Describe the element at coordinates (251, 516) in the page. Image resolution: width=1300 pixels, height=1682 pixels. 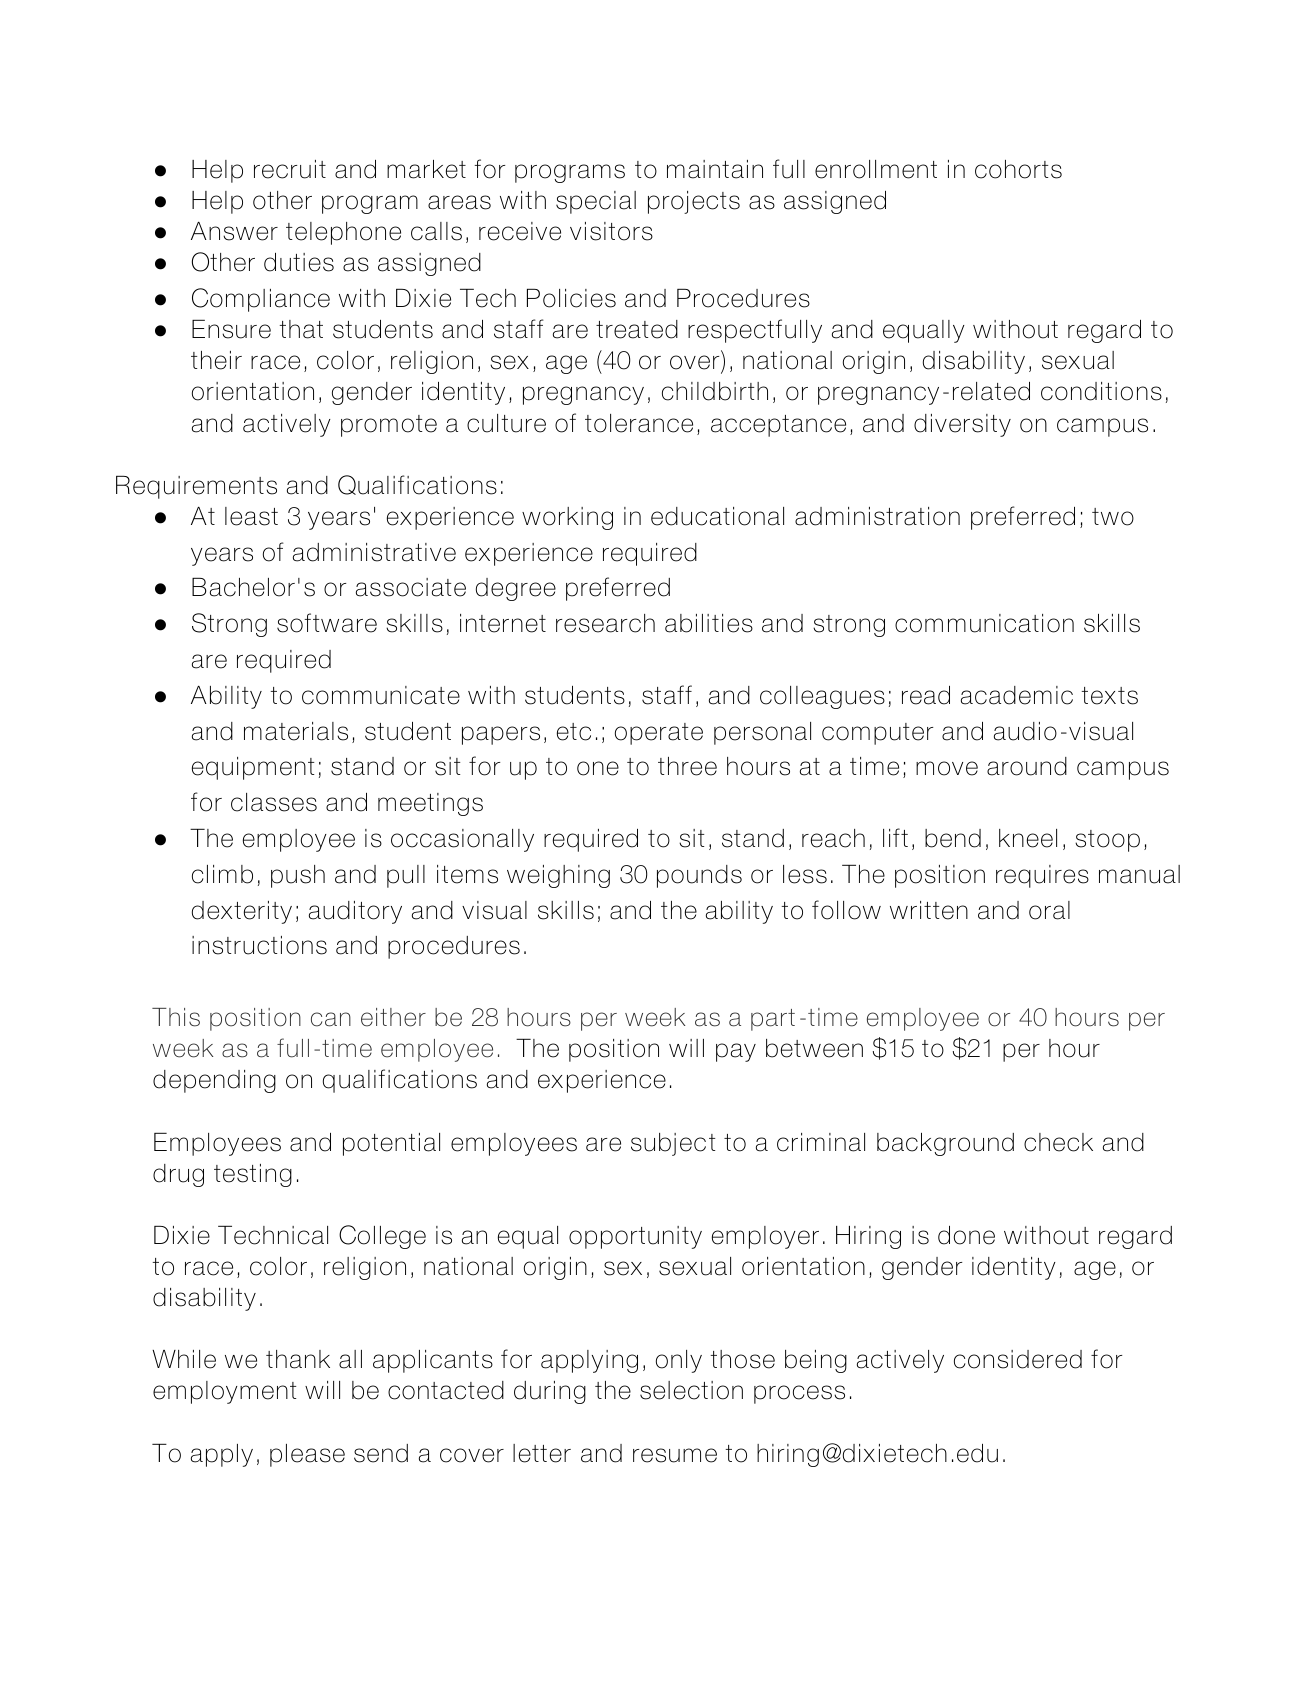
I see `least` at that location.
